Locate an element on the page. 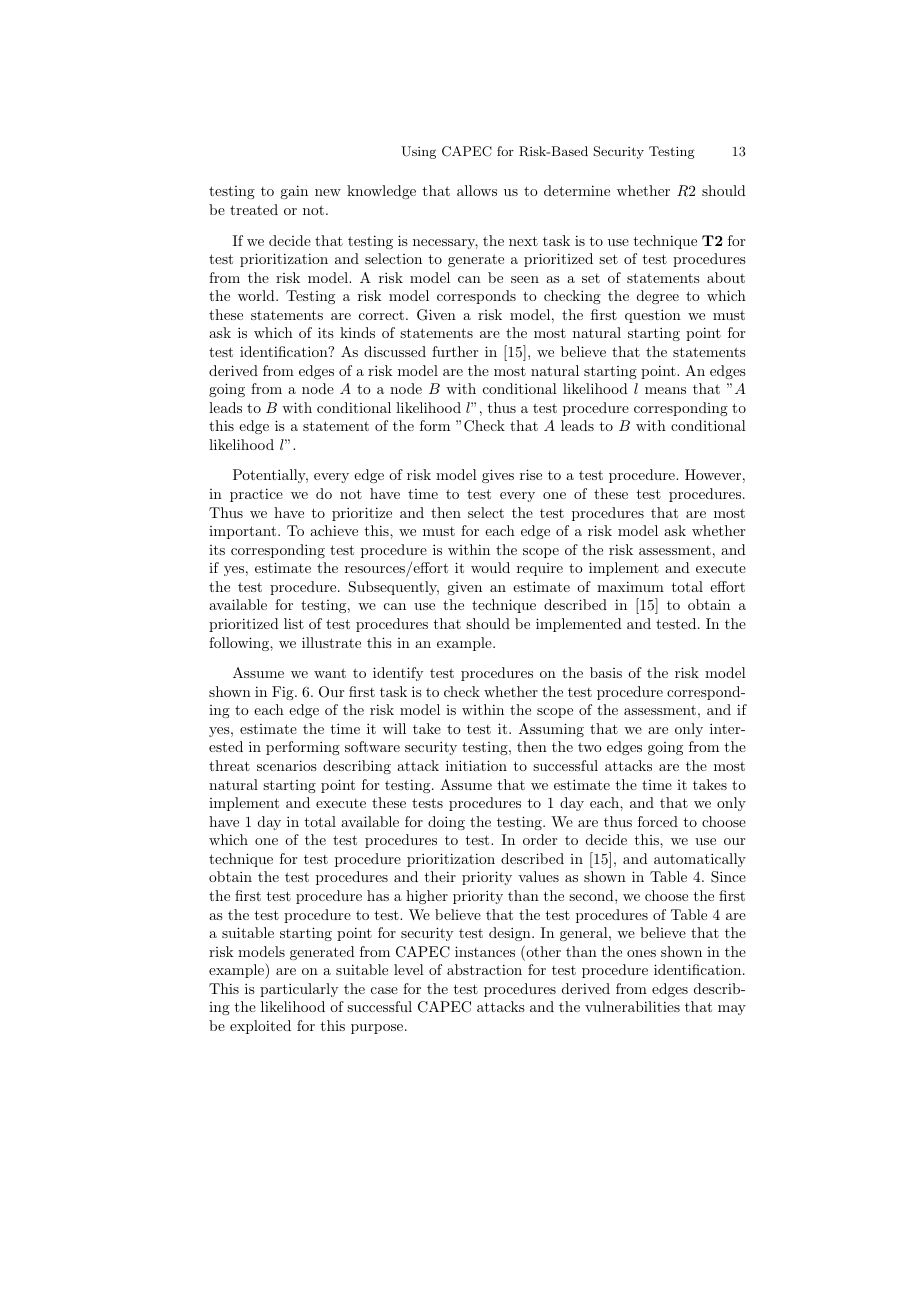 The height and width of the image is (1308, 924). list is located at coordinates (294, 623).
